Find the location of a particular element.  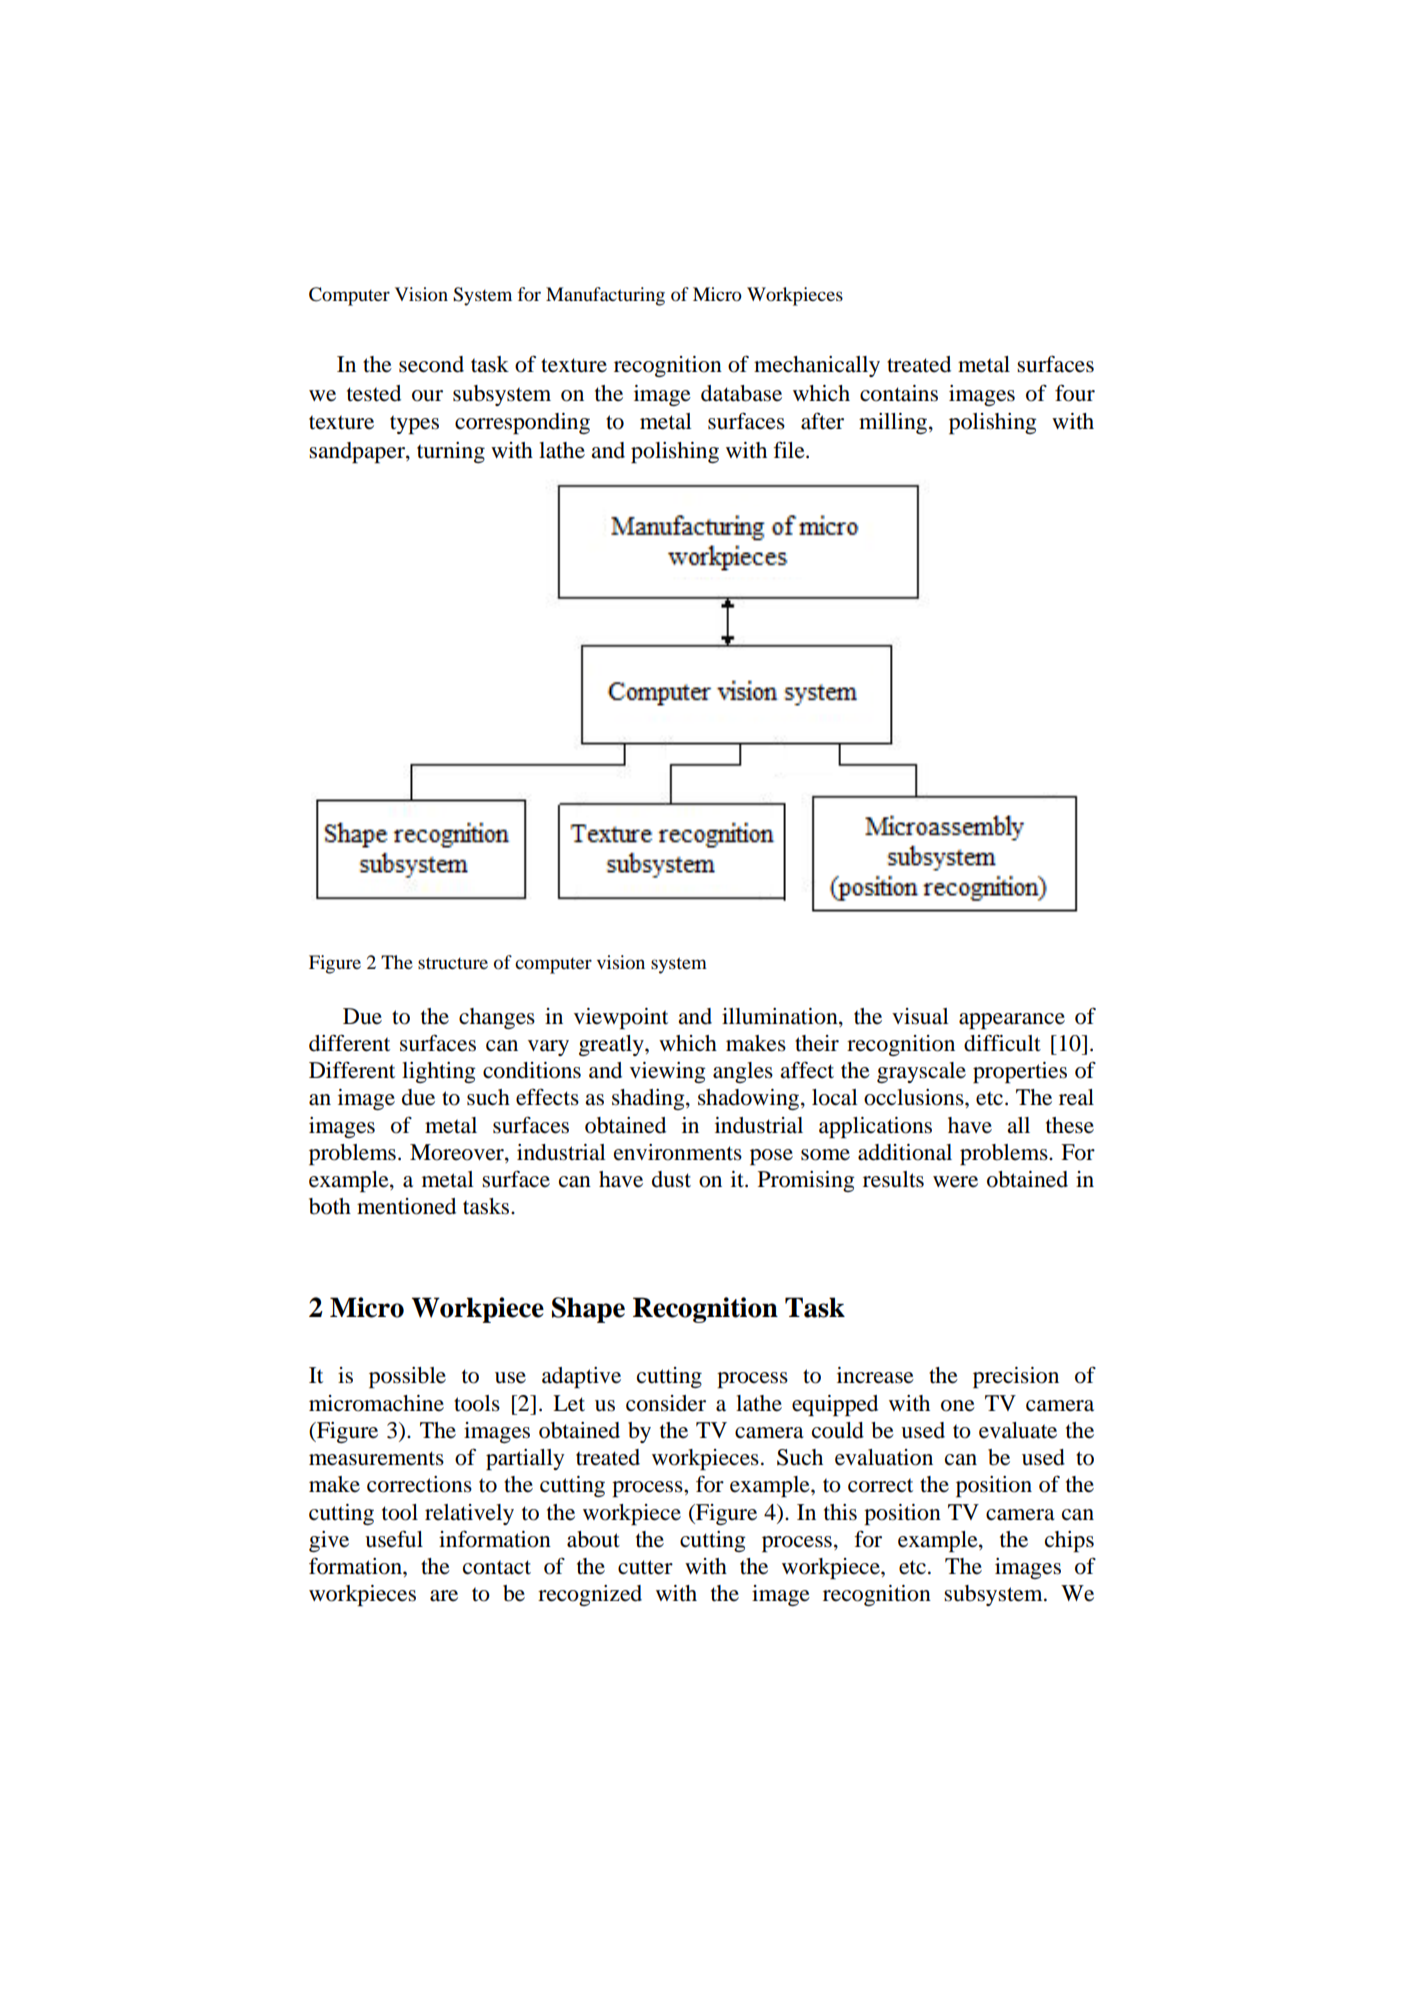

database is located at coordinates (741, 393).
